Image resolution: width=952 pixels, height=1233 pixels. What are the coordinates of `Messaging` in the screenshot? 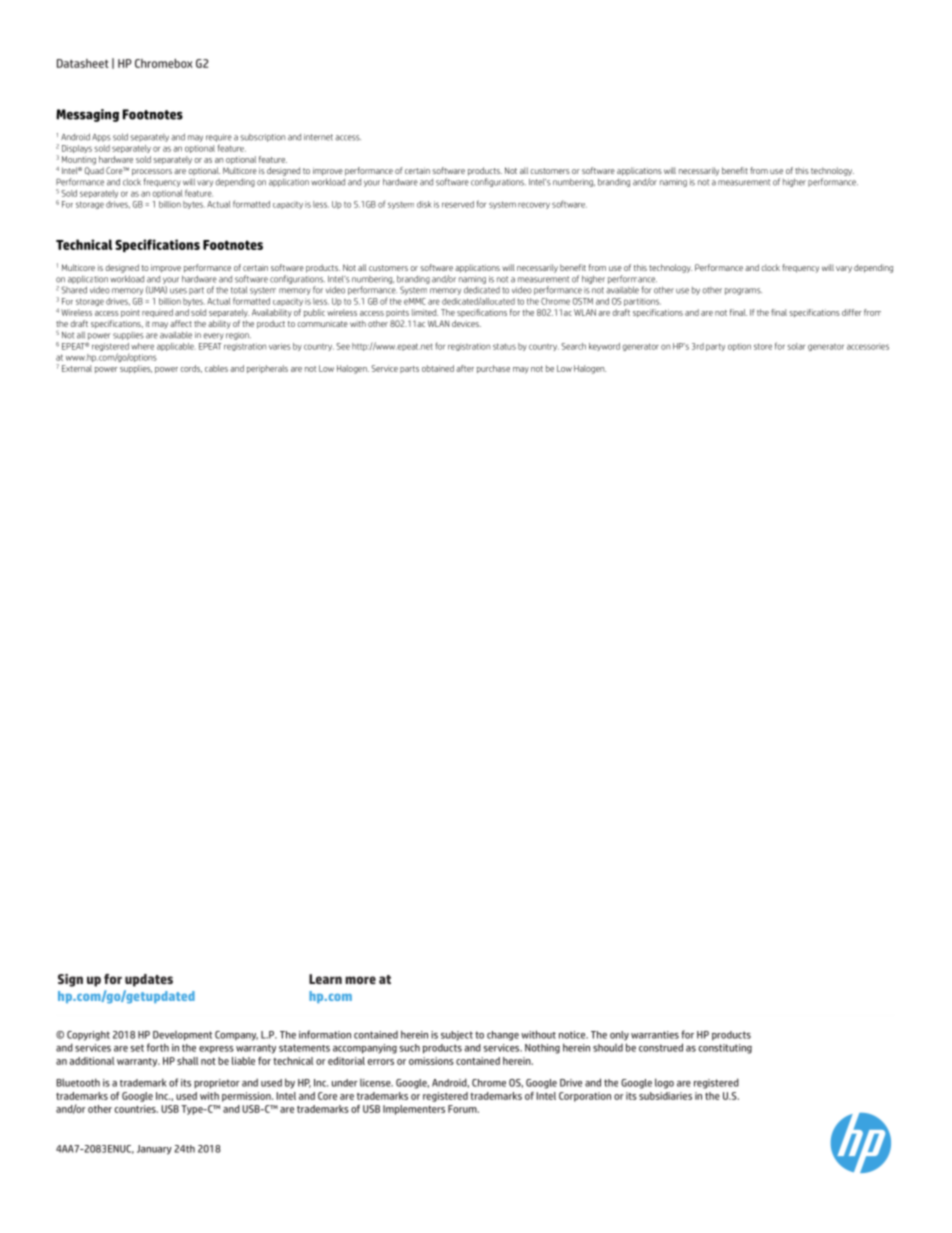 It's located at (87, 115).
